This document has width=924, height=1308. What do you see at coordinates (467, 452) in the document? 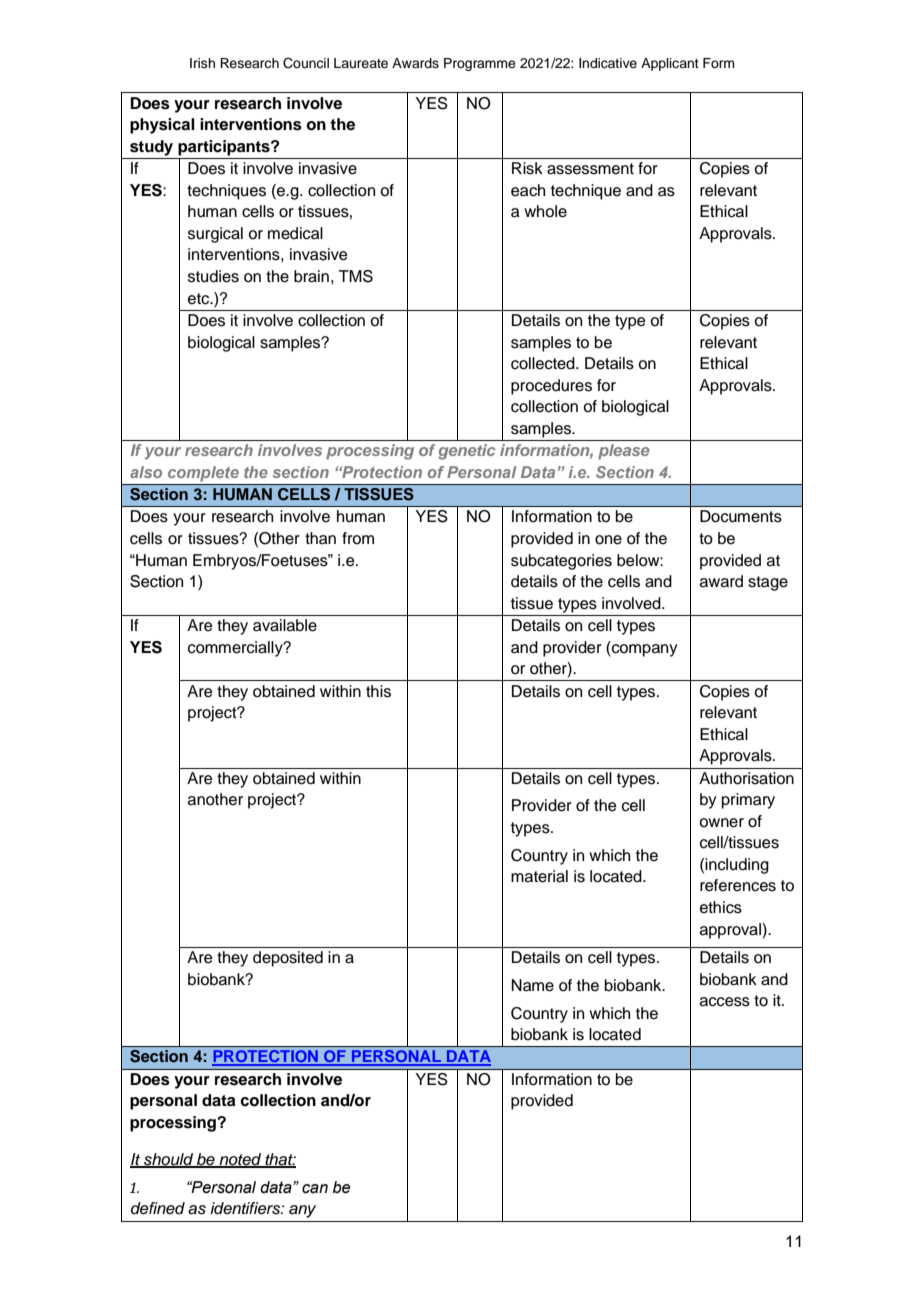
I see `genetic` at bounding box center [467, 452].
